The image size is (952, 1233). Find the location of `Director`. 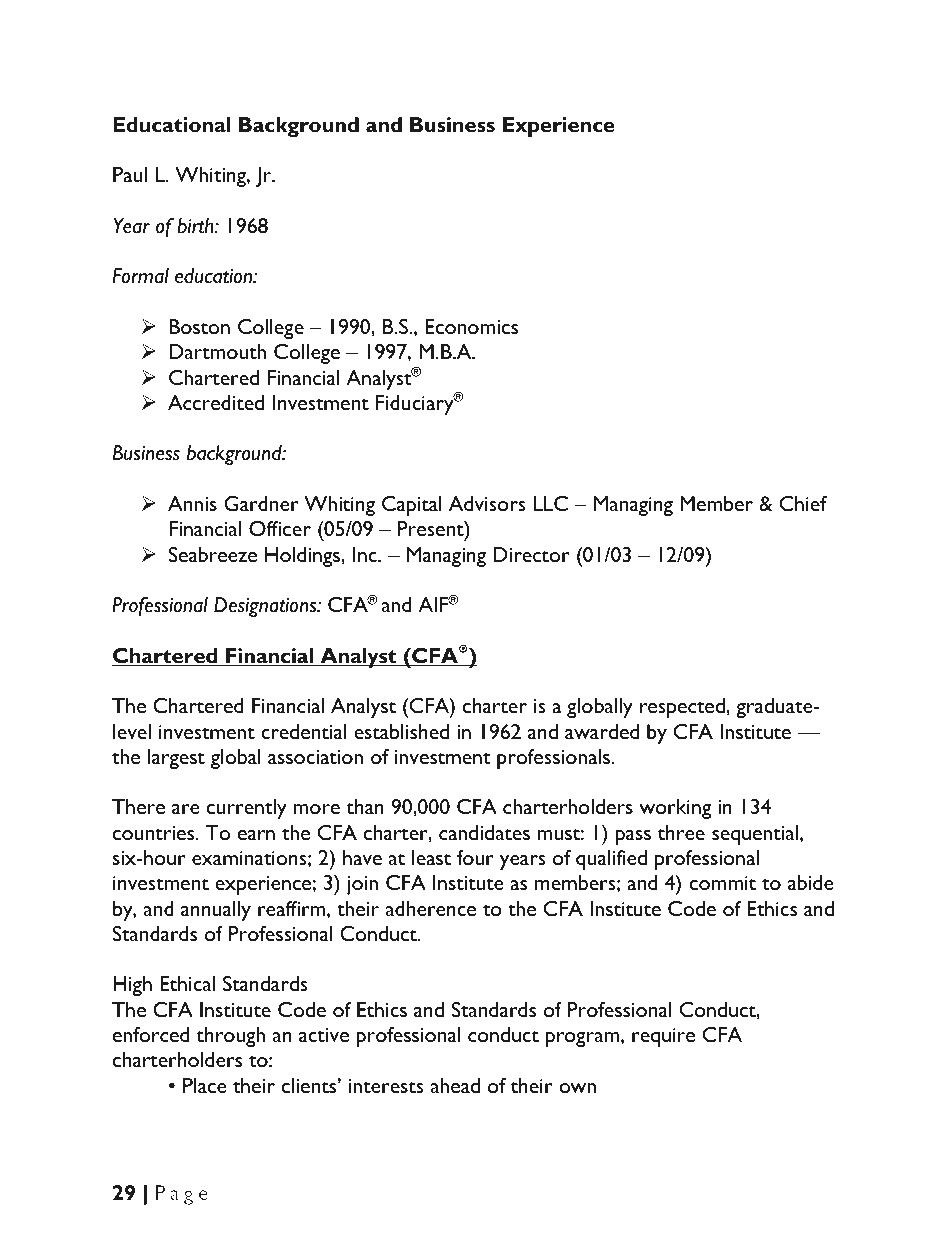

Director is located at coordinates (531, 554).
